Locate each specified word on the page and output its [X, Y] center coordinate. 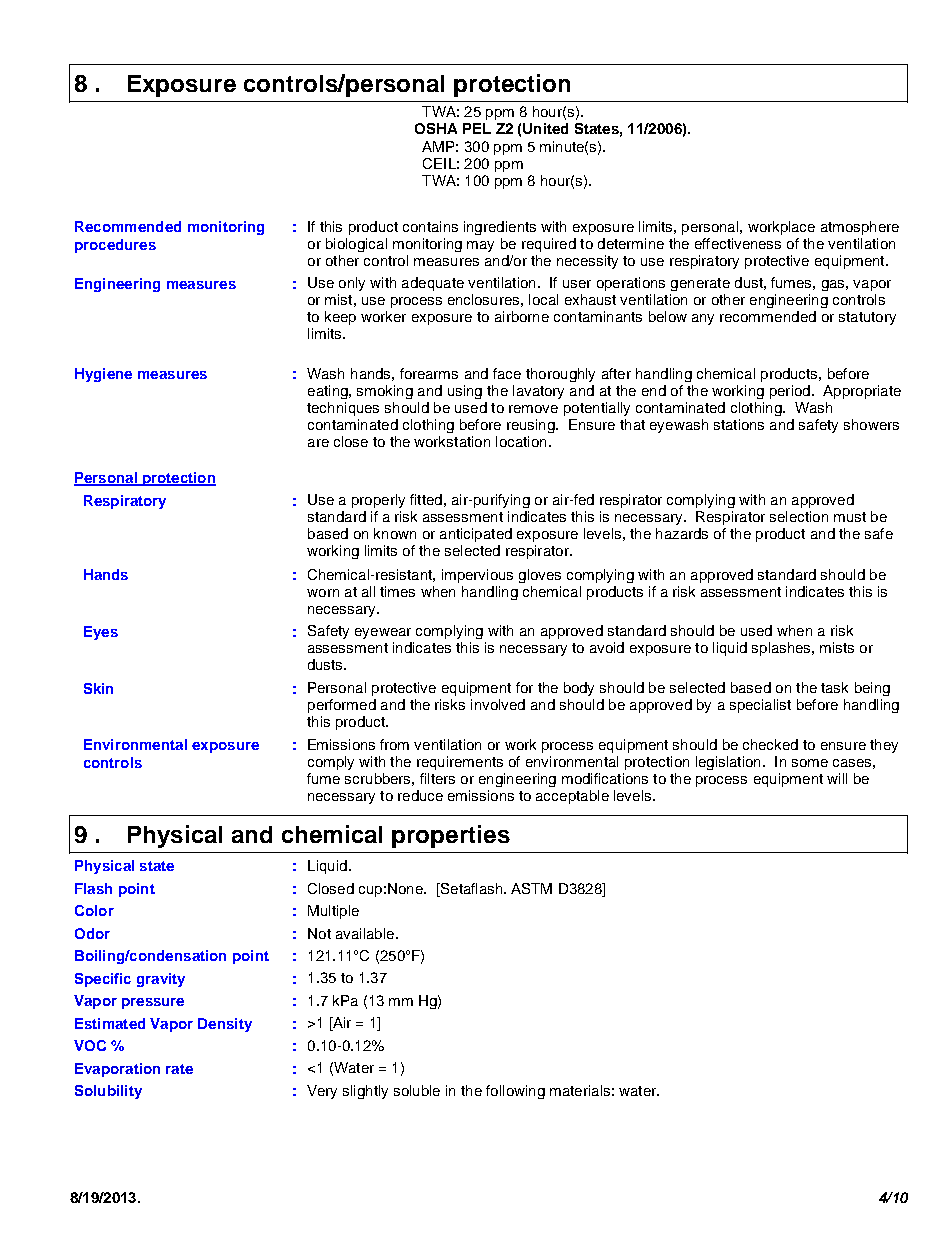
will [837, 778]
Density [225, 1025]
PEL [477, 128]
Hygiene [103, 375]
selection [799, 516]
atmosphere [860, 228]
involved [498, 704]
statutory [867, 318]
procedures [115, 246]
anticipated [476, 535]
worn [323, 593]
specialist [760, 706]
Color [94, 910]
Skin [98, 688]
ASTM [531, 888]
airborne [522, 316]
